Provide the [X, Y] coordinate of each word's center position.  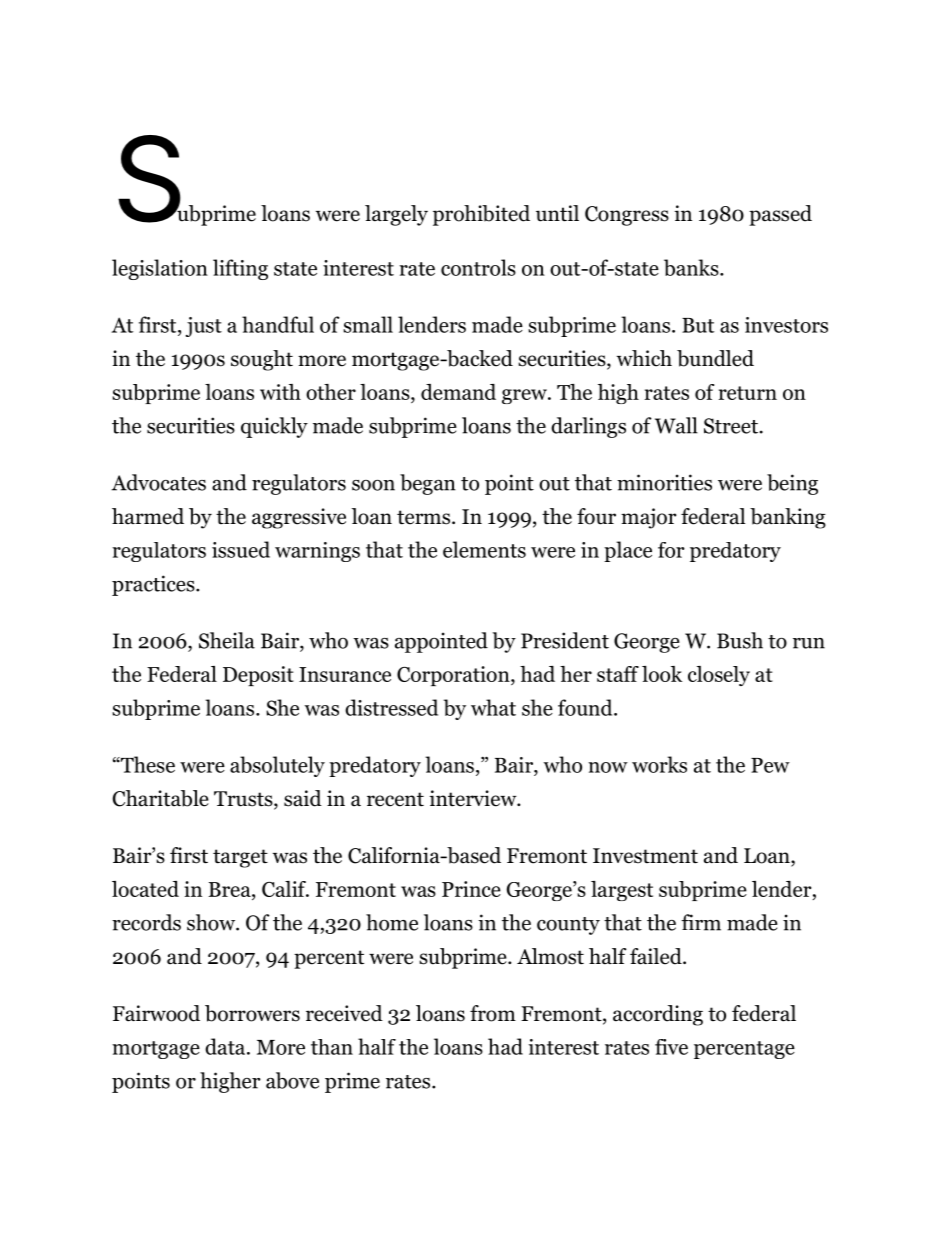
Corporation [454, 676]
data [226, 1046]
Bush [740, 640]
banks [692, 267]
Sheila [227, 640]
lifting [240, 269]
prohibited [481, 215]
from [493, 1013]
